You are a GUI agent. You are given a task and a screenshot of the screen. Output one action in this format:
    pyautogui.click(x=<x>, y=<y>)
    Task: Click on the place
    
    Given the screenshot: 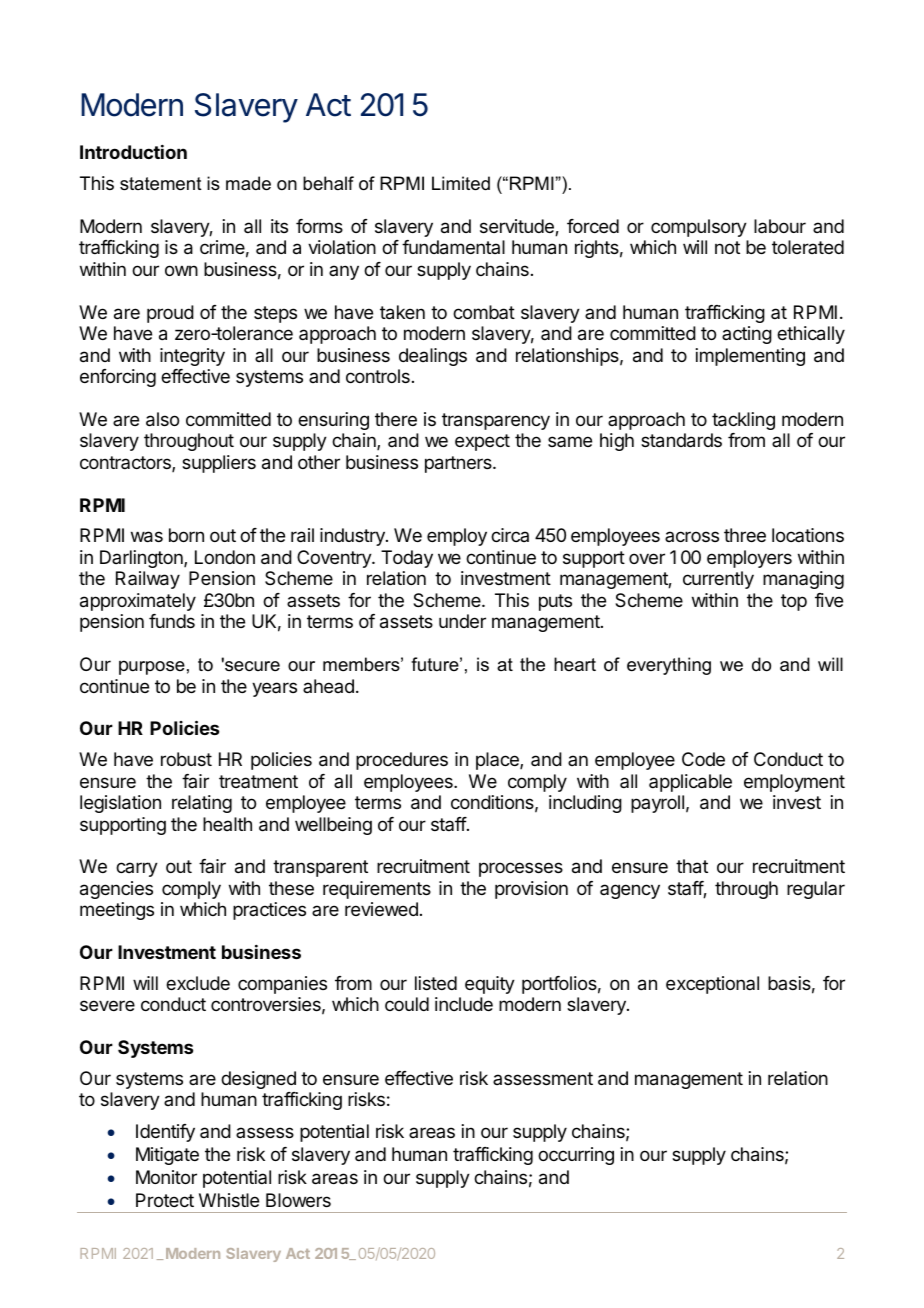 What is the action you would take?
    pyautogui.click(x=498, y=761)
